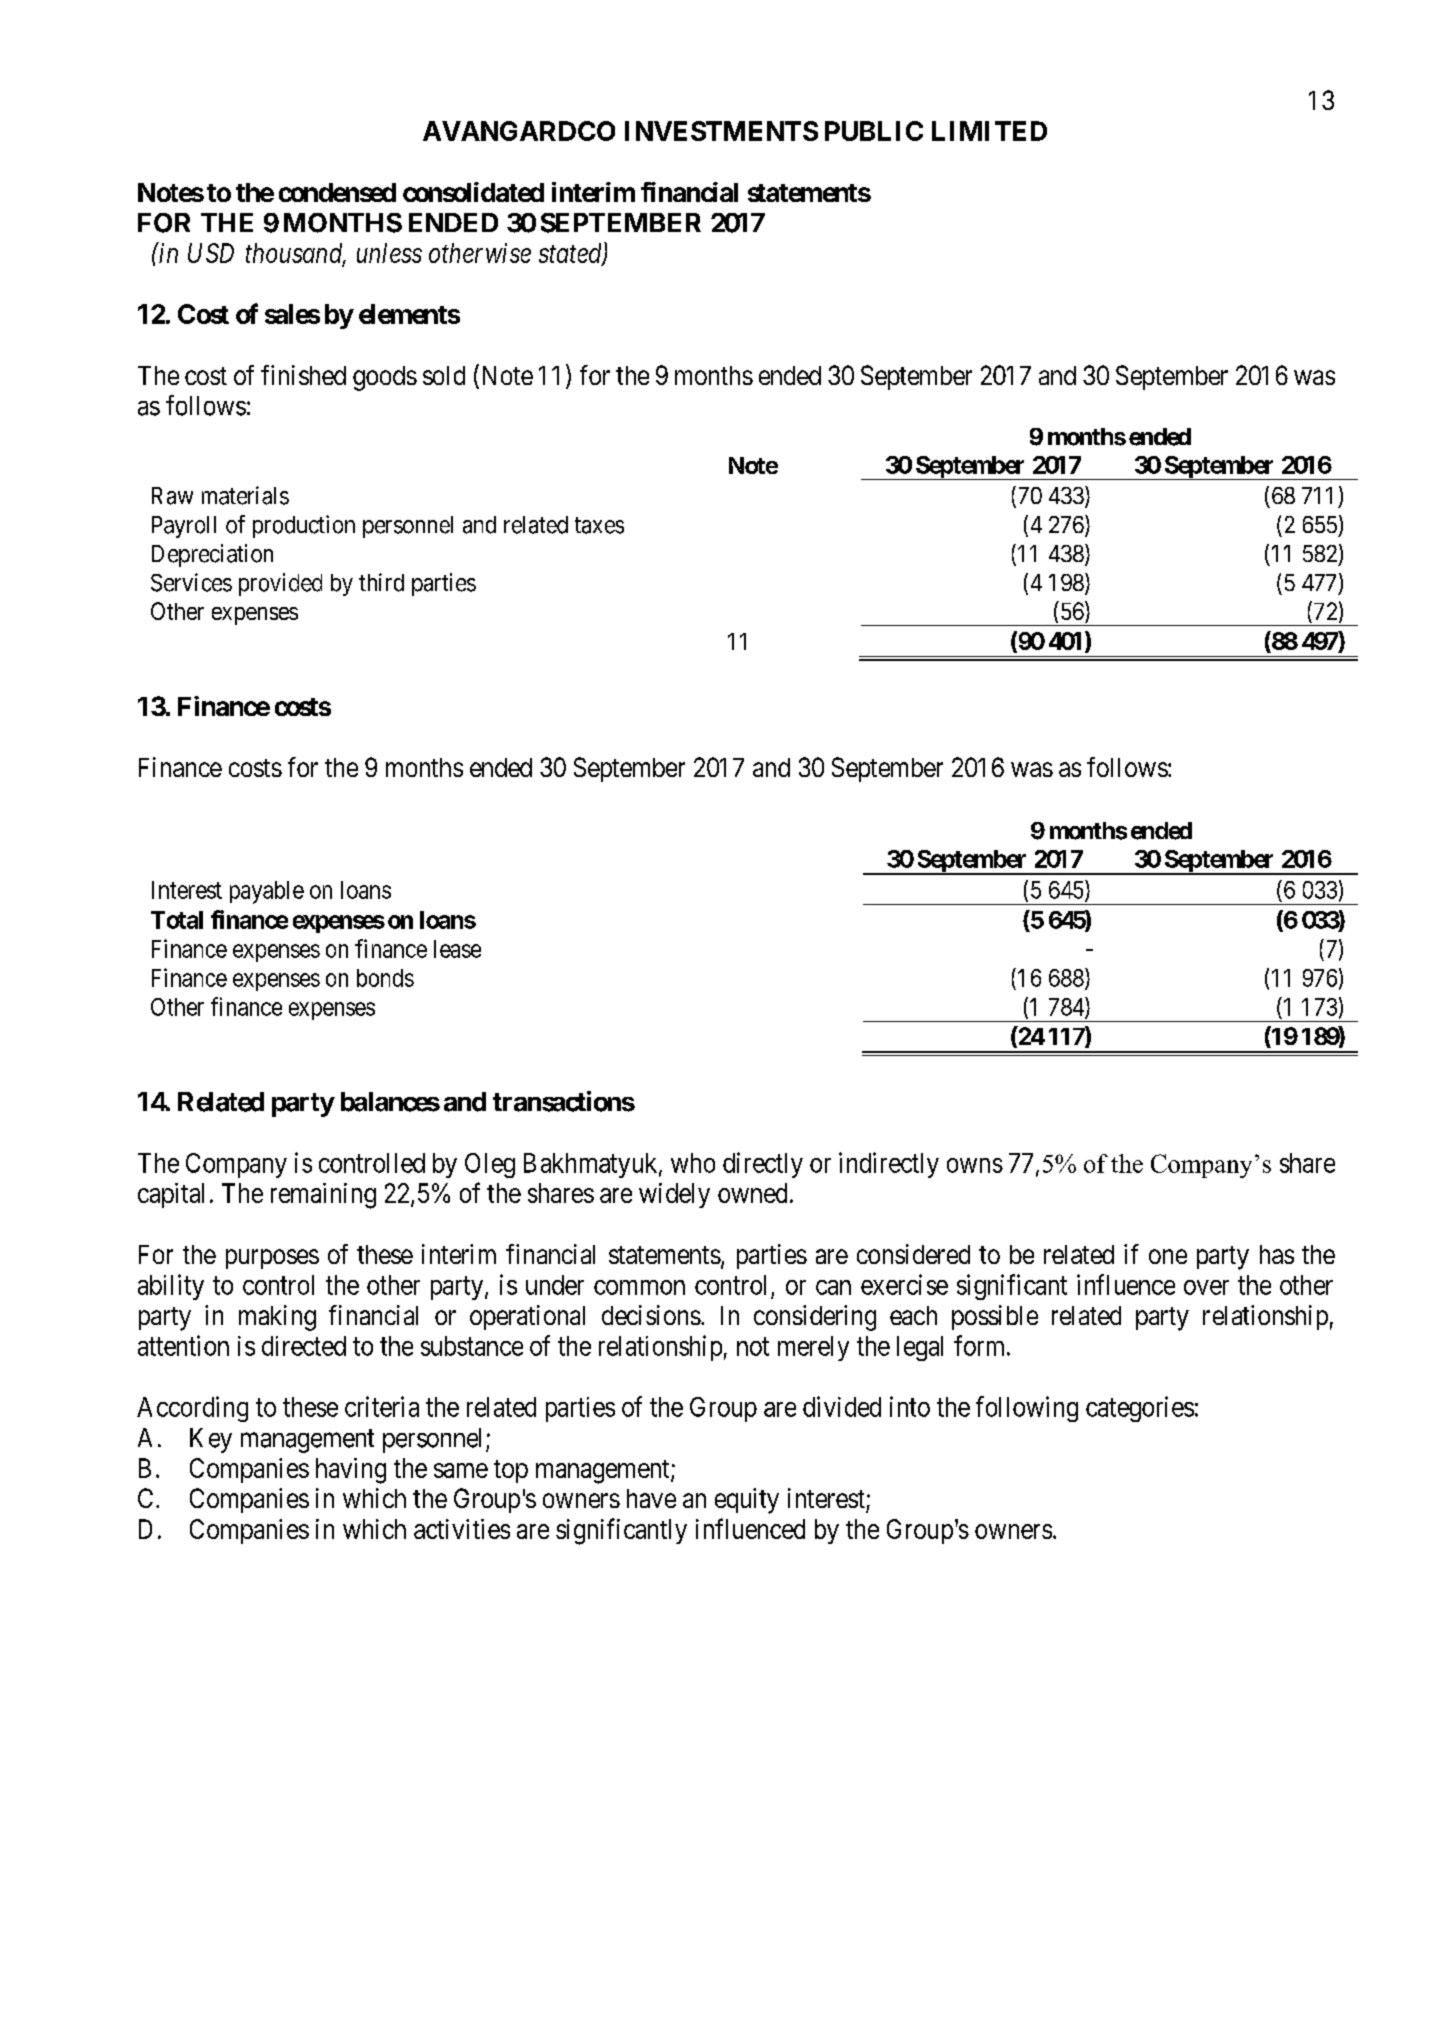  Describe the element at coordinates (693, 1163) in the screenshot. I see `who` at that location.
